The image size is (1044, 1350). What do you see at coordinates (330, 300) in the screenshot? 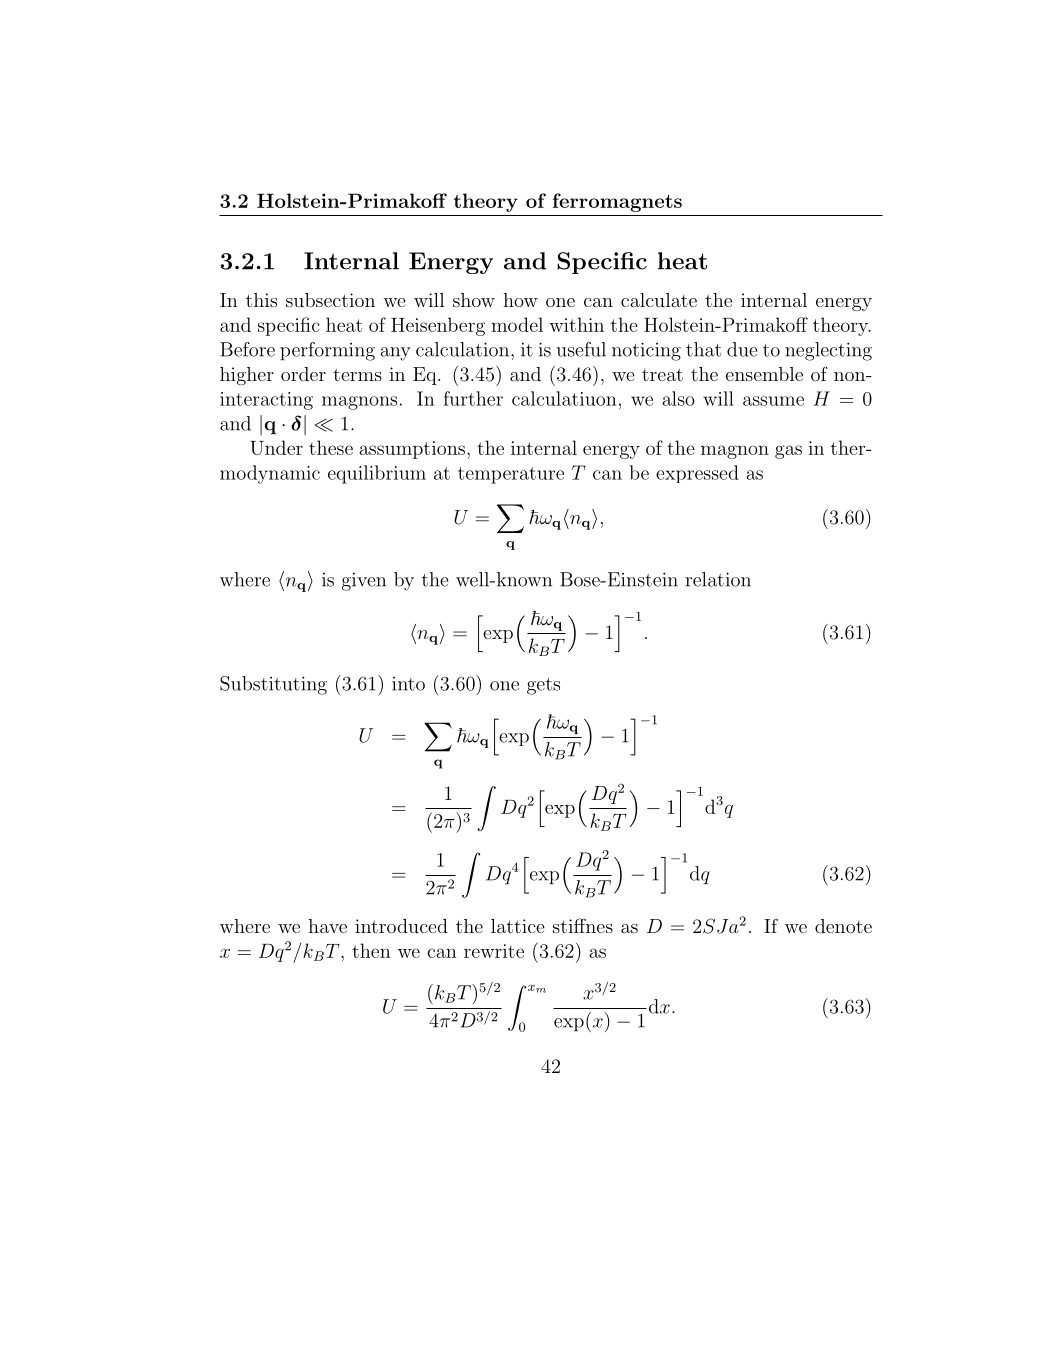
I see `subsection` at bounding box center [330, 300].
